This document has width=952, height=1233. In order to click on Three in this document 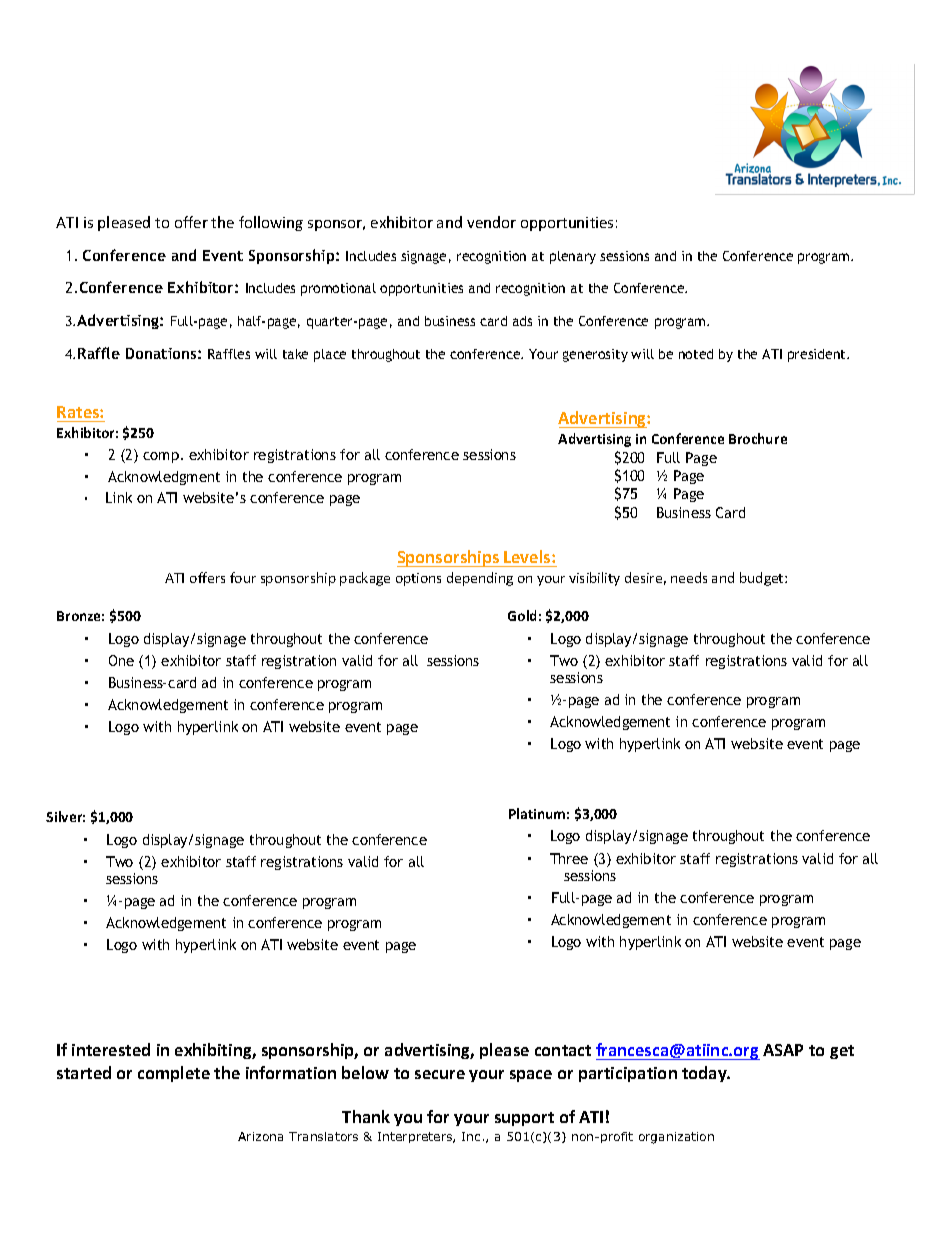, I will do `click(569, 858)`.
